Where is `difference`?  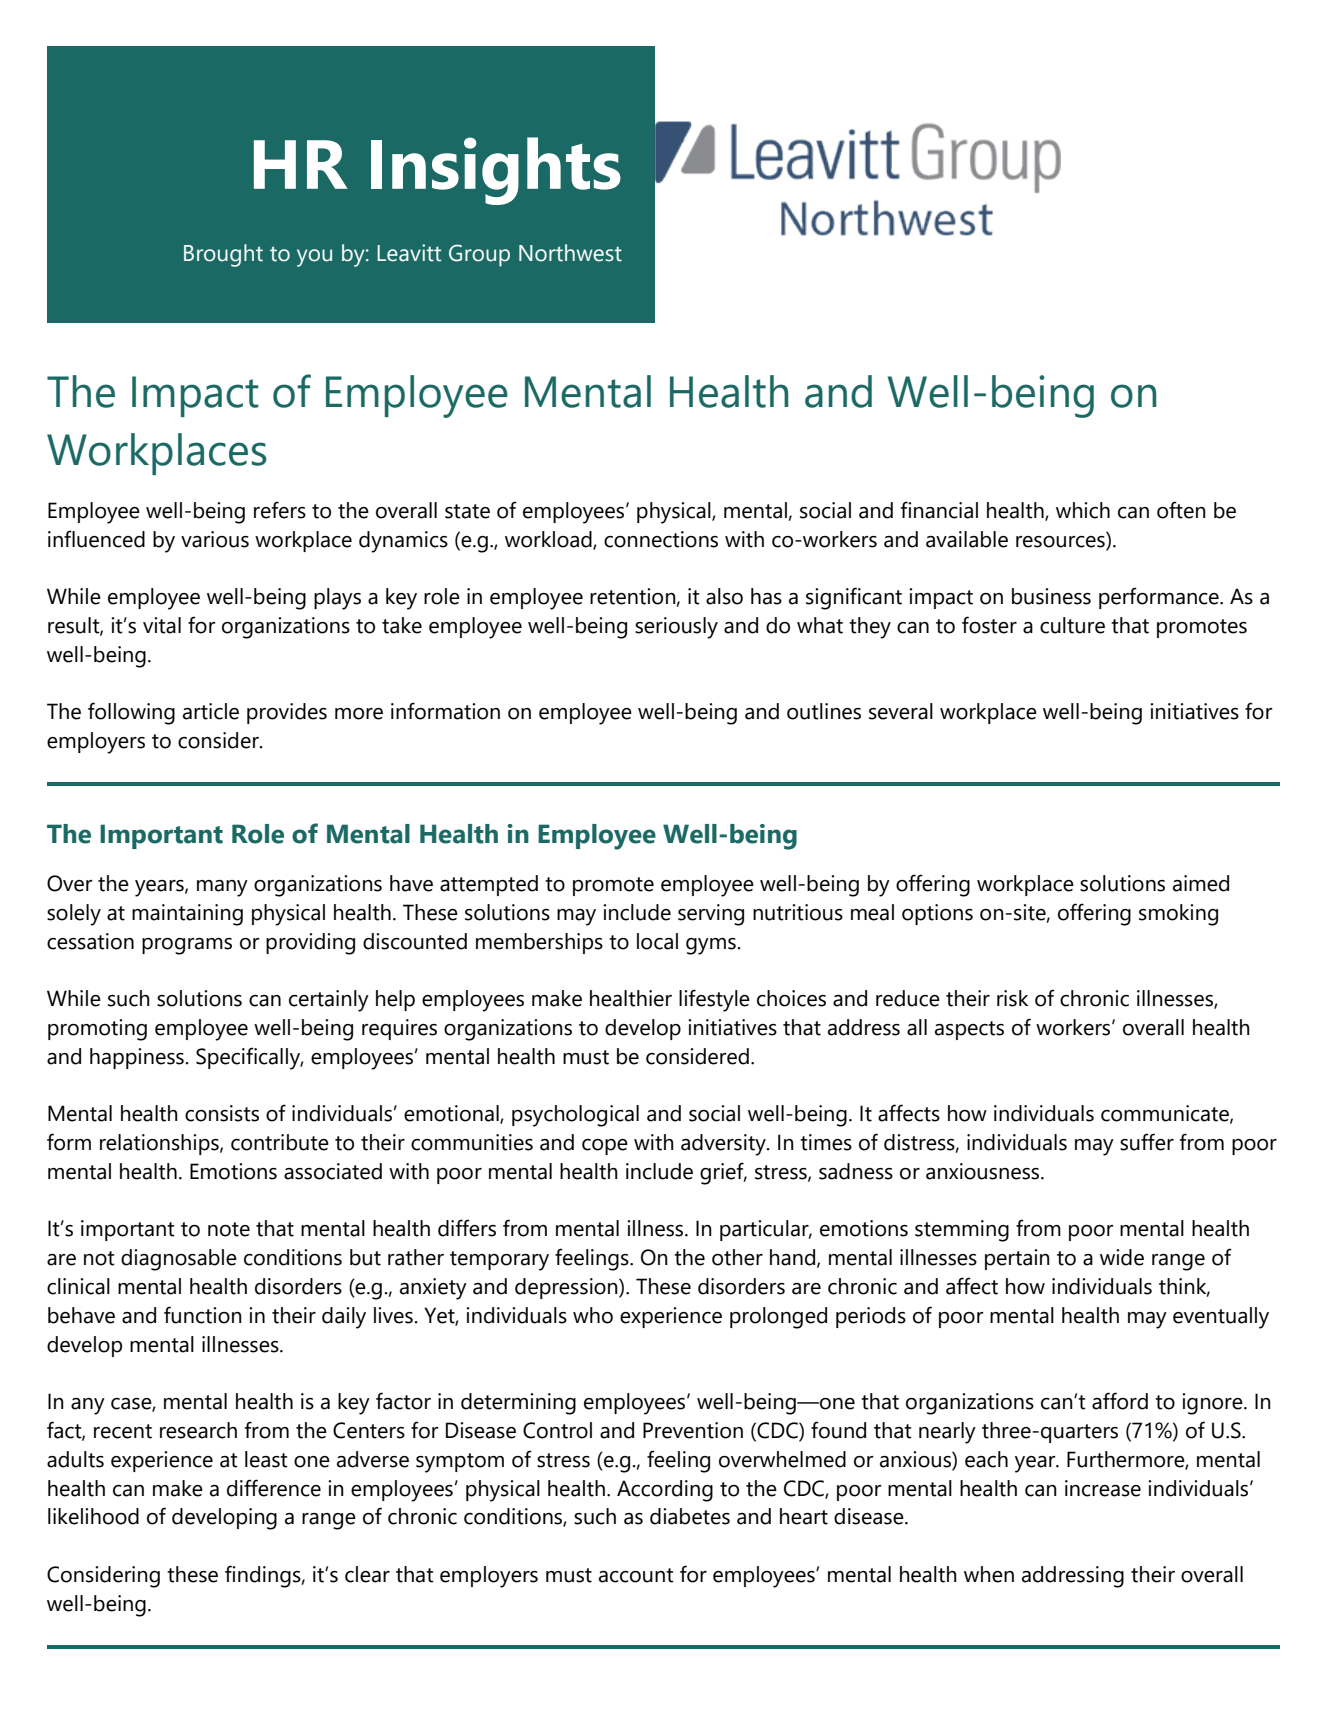 difference is located at coordinates (274, 1488).
